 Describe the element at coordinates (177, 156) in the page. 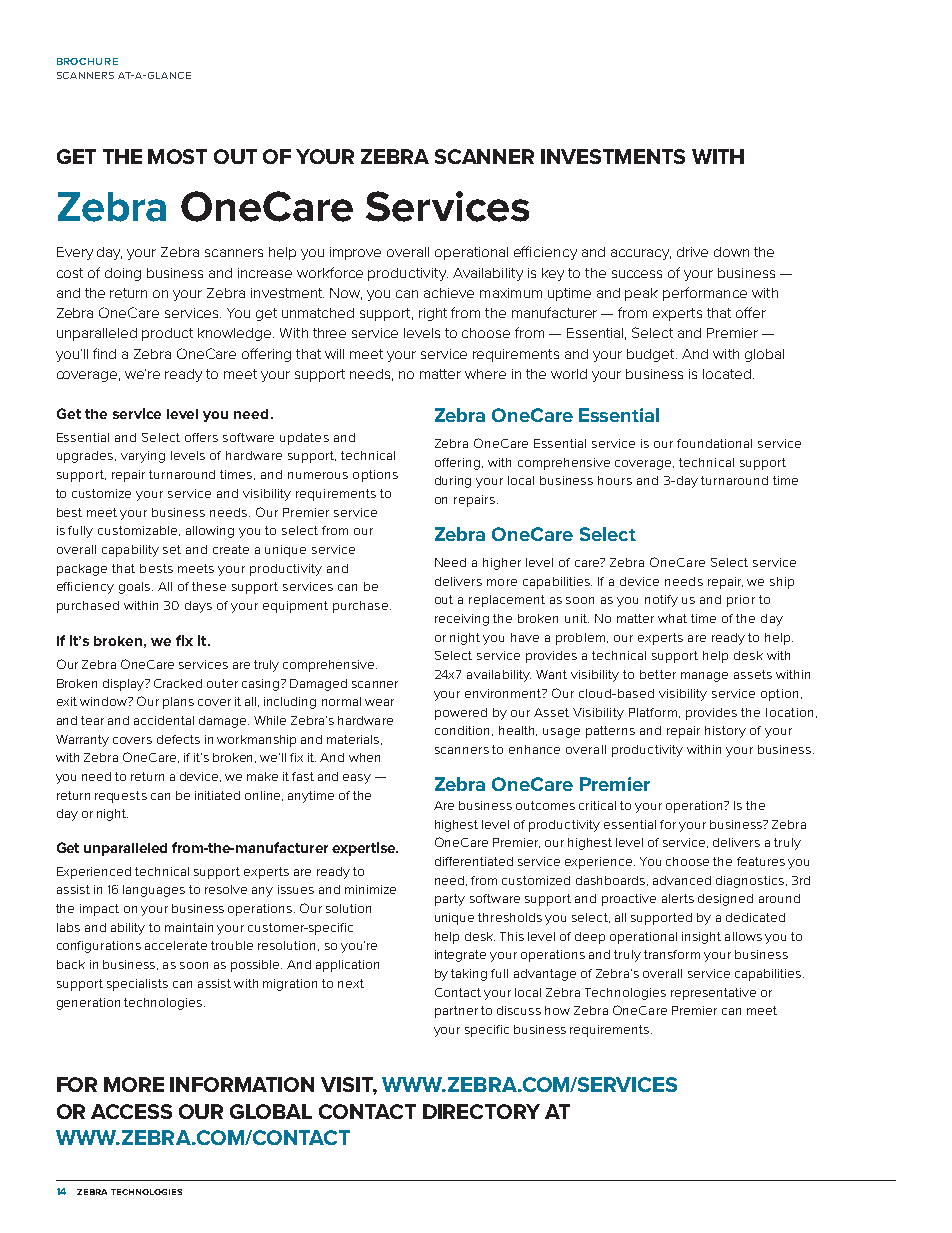

I see `MOST` at that location.
